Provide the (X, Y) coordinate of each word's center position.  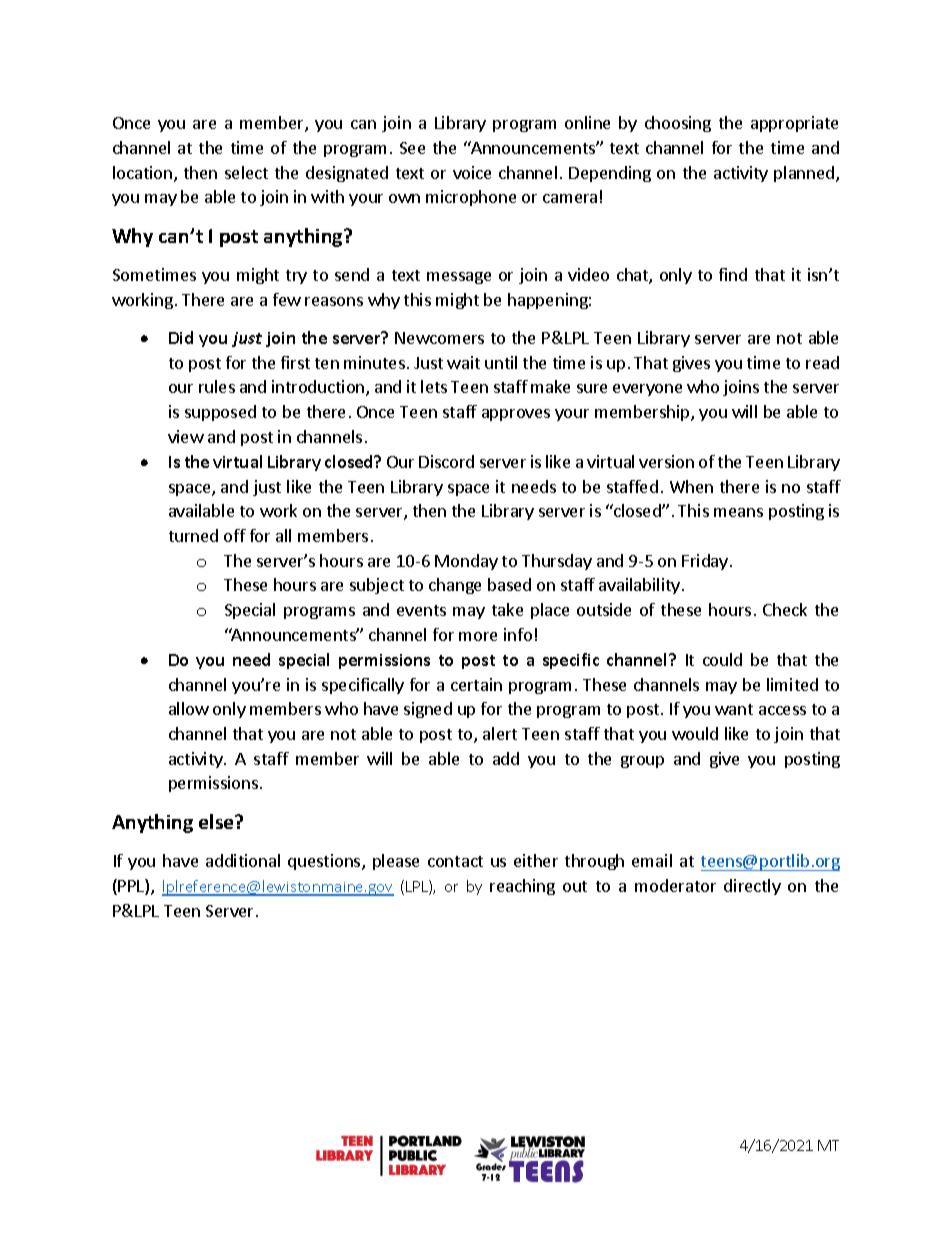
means (738, 512)
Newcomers (439, 338)
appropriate (794, 124)
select (246, 172)
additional (243, 860)
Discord (446, 461)
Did (181, 337)
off (235, 535)
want (734, 709)
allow (189, 708)
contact (455, 861)
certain (476, 684)
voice (472, 172)
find (733, 274)
